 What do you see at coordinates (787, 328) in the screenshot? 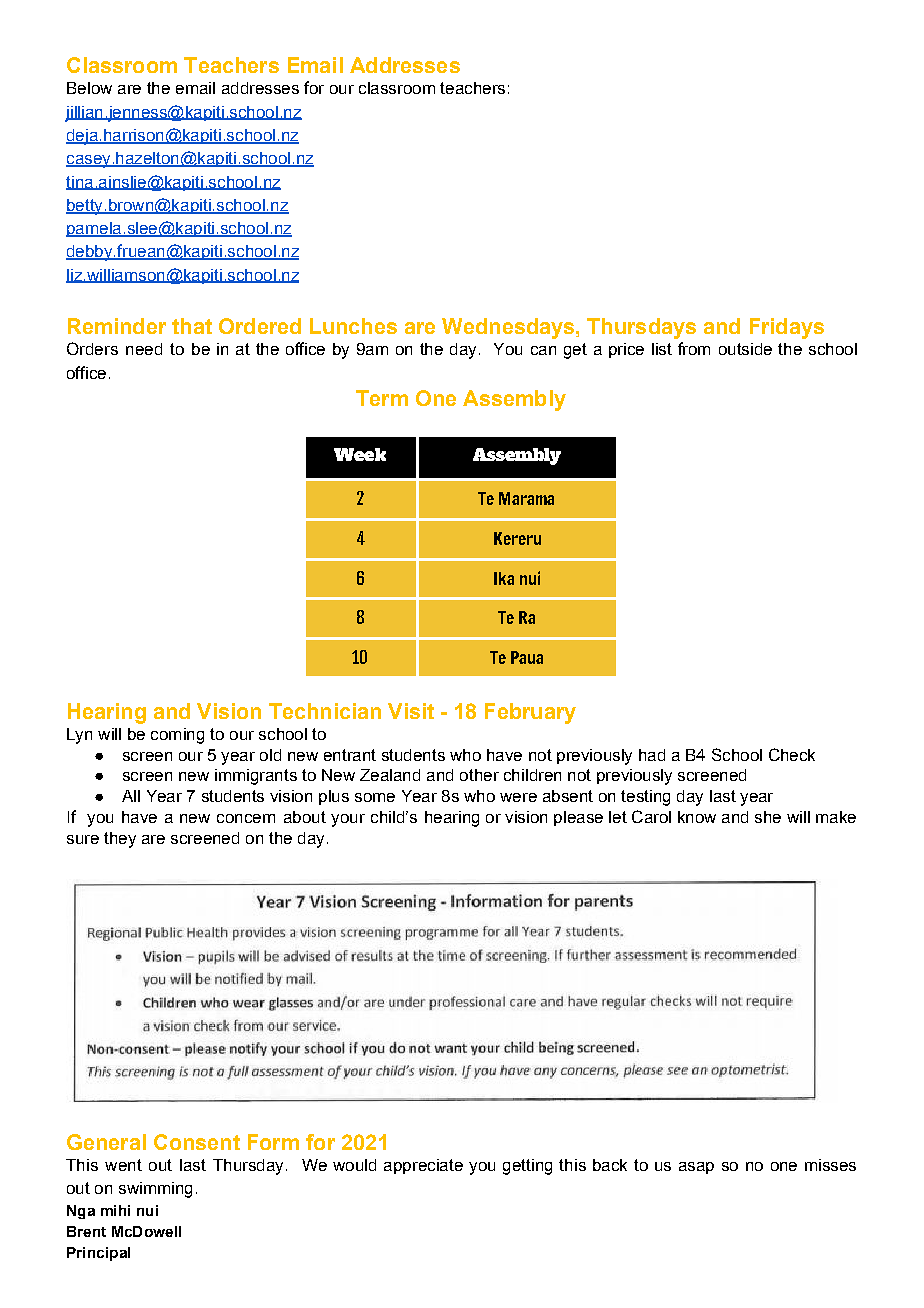
I see `Fridays` at bounding box center [787, 328].
